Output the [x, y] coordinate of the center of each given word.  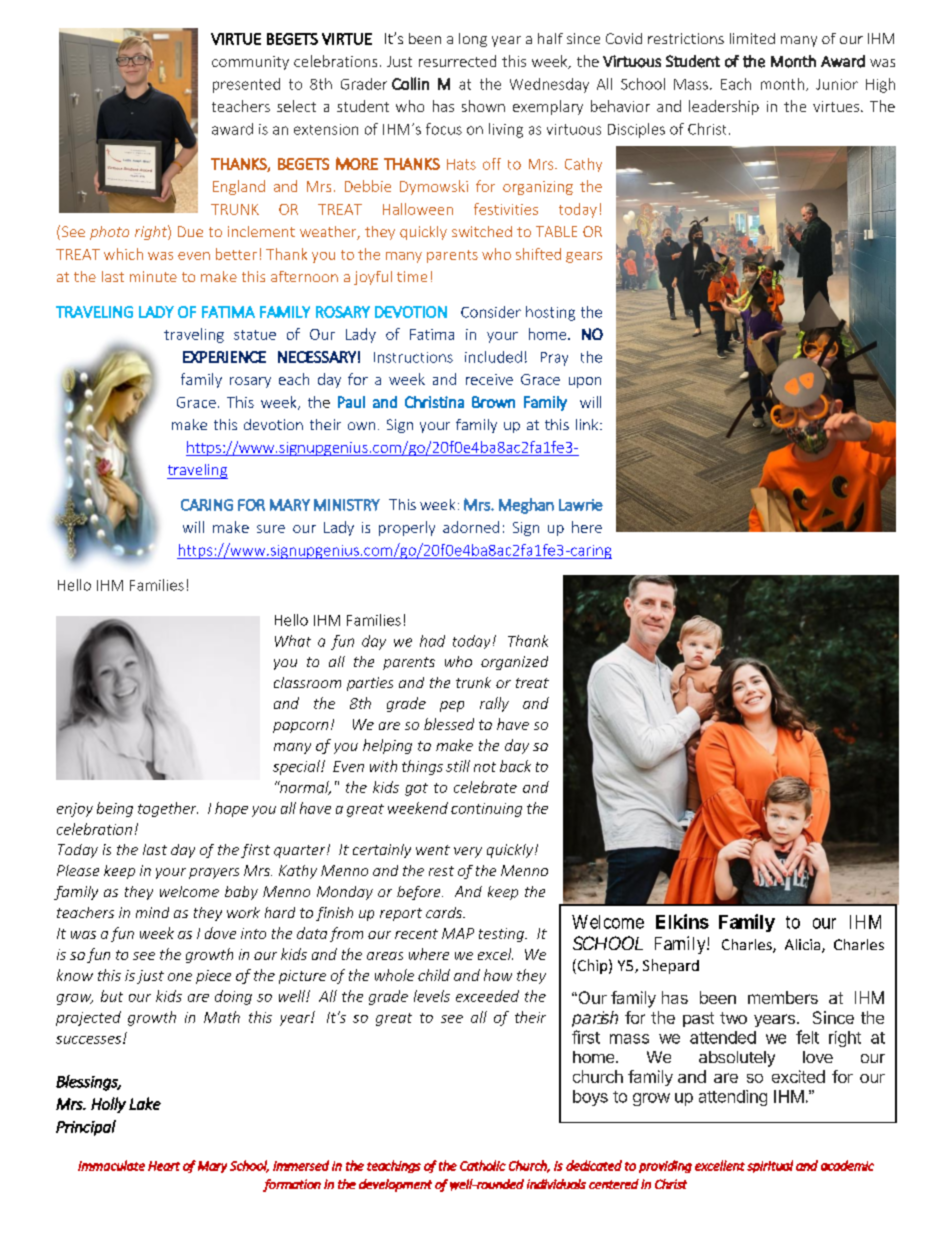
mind [152, 912]
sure [271, 529]
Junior [837, 84]
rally [494, 704]
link [588, 424]
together [168, 809]
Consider [491, 312]
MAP [458, 933]
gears [584, 257]
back [515, 766]
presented [246, 85]
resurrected [457, 61]
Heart [164, 1166]
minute [153, 276]
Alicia [804, 946]
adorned [471, 527]
